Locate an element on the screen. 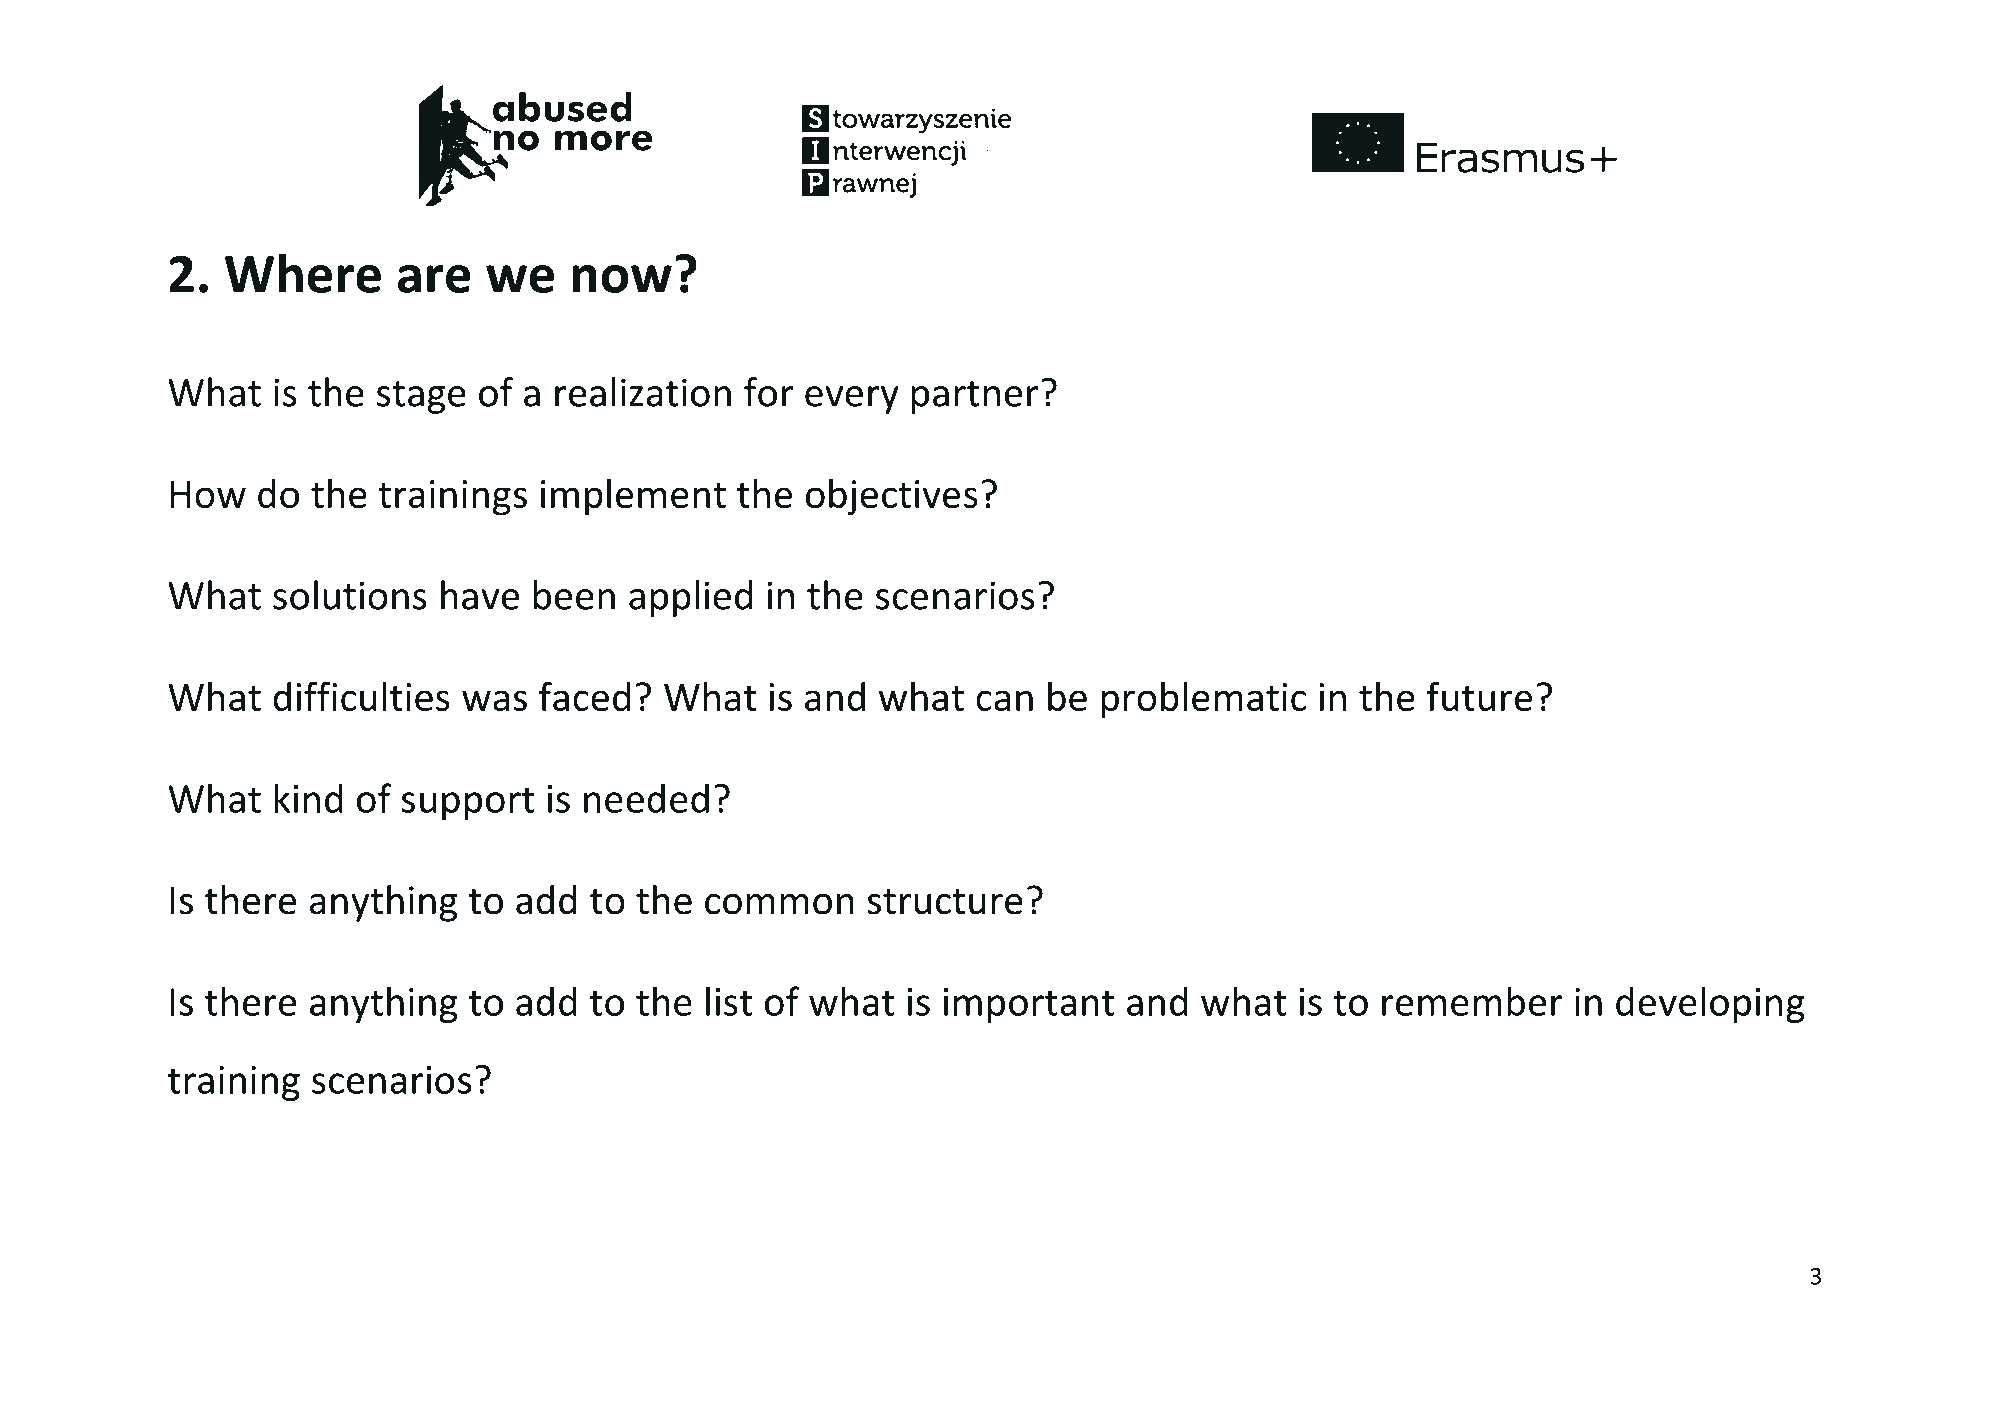 The image size is (1990, 1407). now is located at coordinates (622, 279).
